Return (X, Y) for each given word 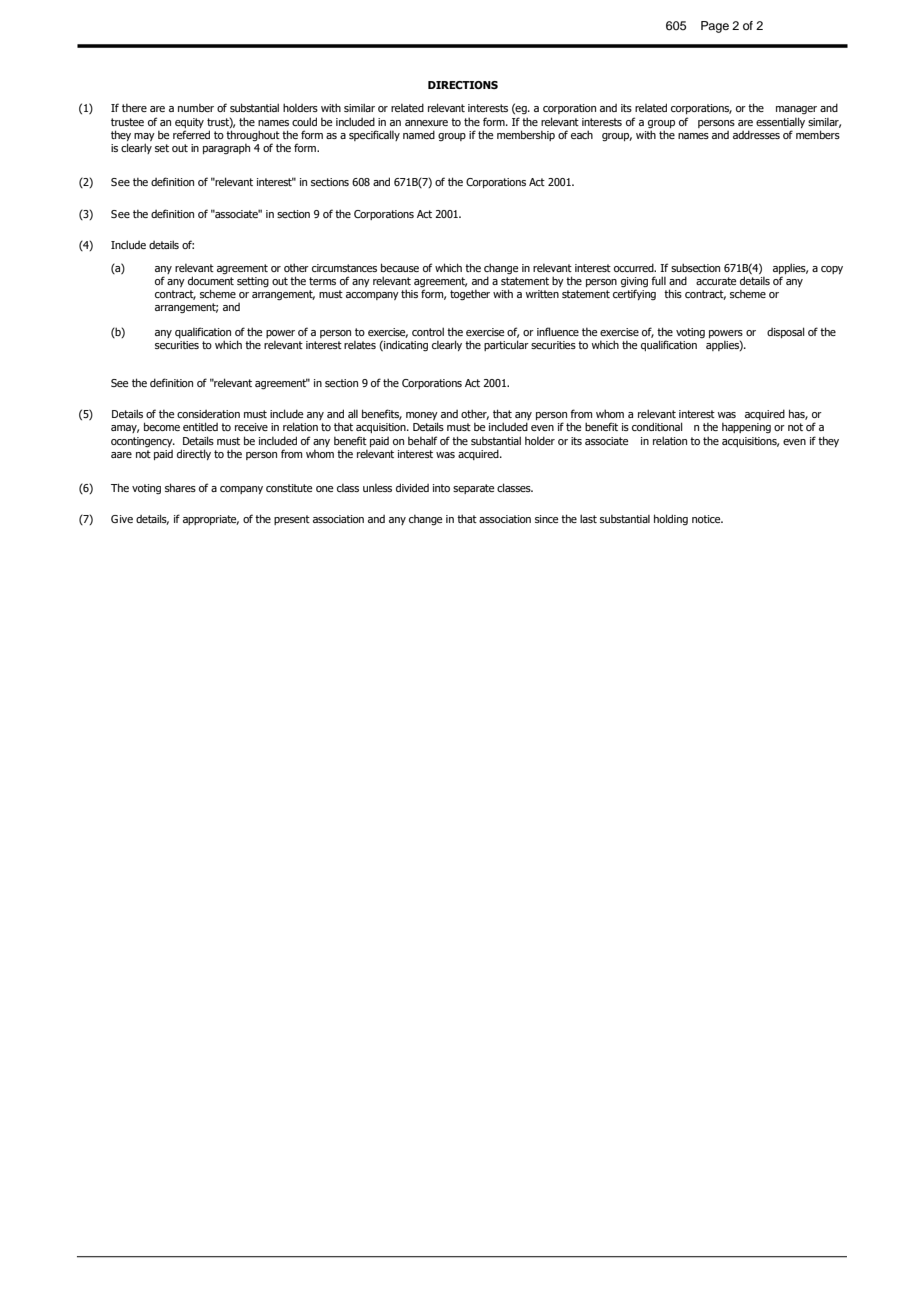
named (419, 134)
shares (180, 487)
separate (473, 489)
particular (506, 345)
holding (671, 519)
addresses (756, 134)
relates (360, 345)
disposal (786, 332)
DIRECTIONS (463, 85)
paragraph (226, 149)
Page (715, 27)
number (196, 108)
